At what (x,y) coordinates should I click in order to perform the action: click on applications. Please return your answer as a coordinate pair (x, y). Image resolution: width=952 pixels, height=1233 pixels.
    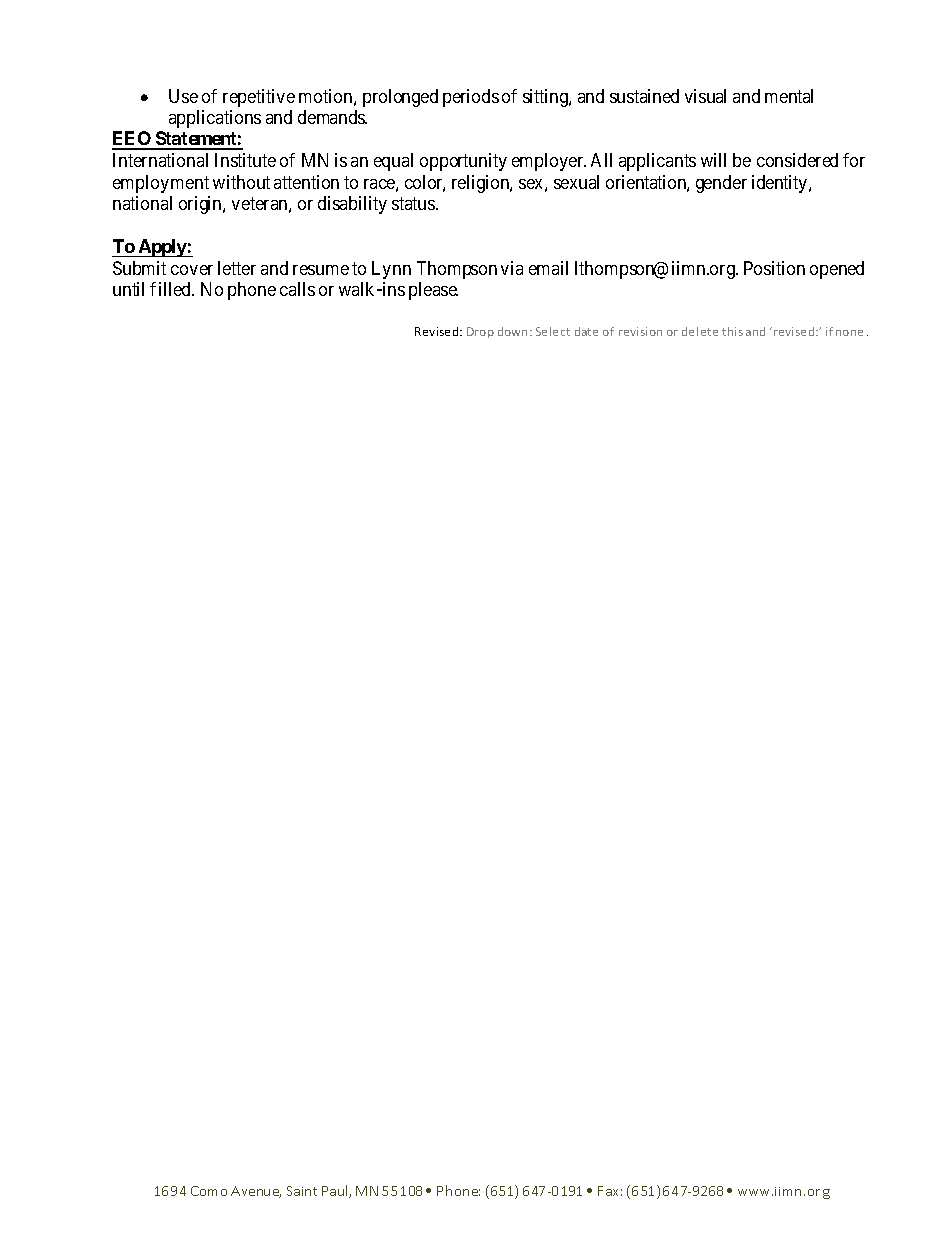
    Looking at the image, I should click on (215, 119).
